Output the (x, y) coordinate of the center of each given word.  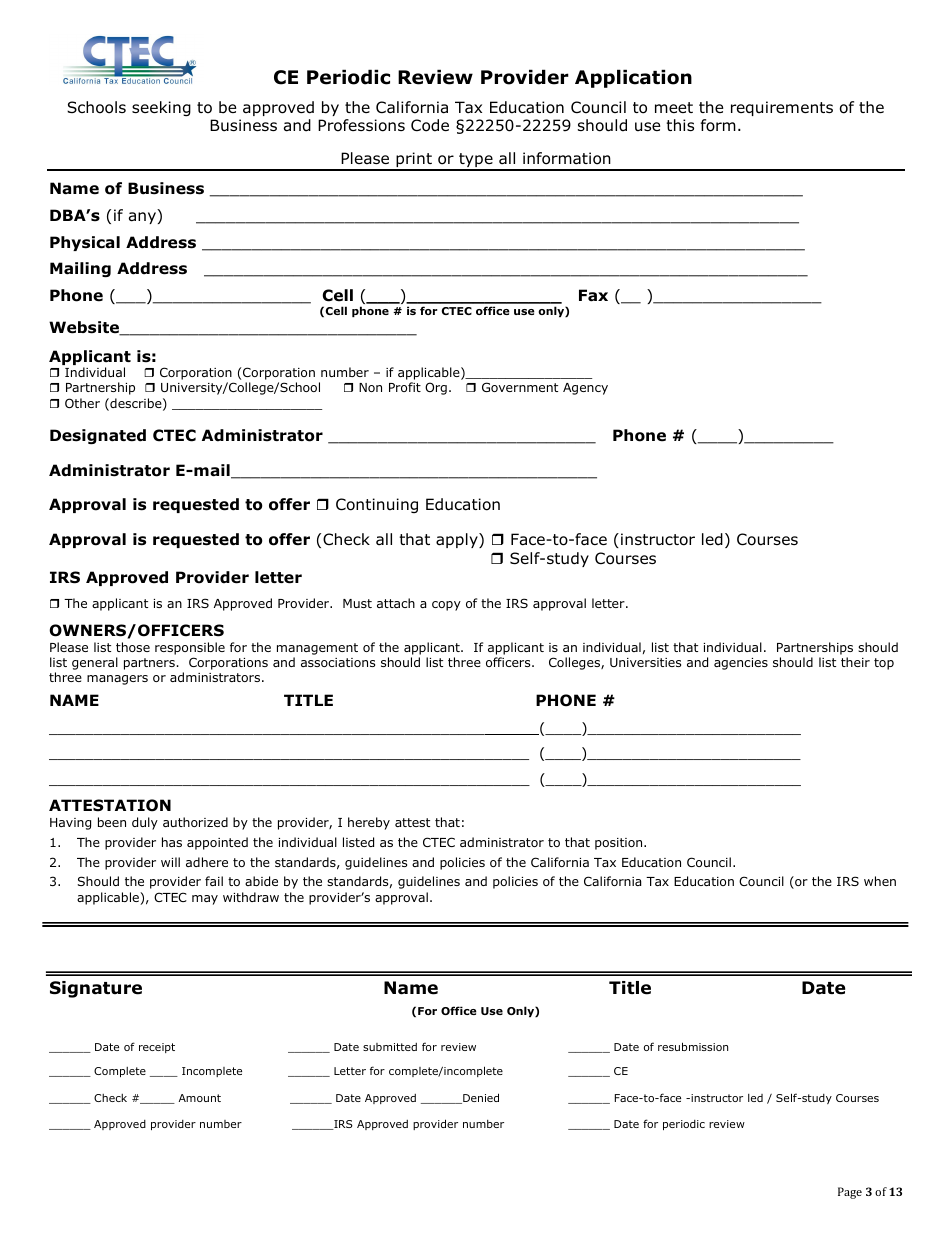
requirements (782, 108)
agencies (741, 664)
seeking (161, 108)
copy (446, 606)
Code (430, 125)
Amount (200, 1098)
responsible (190, 648)
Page (850, 1193)
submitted (390, 1047)
